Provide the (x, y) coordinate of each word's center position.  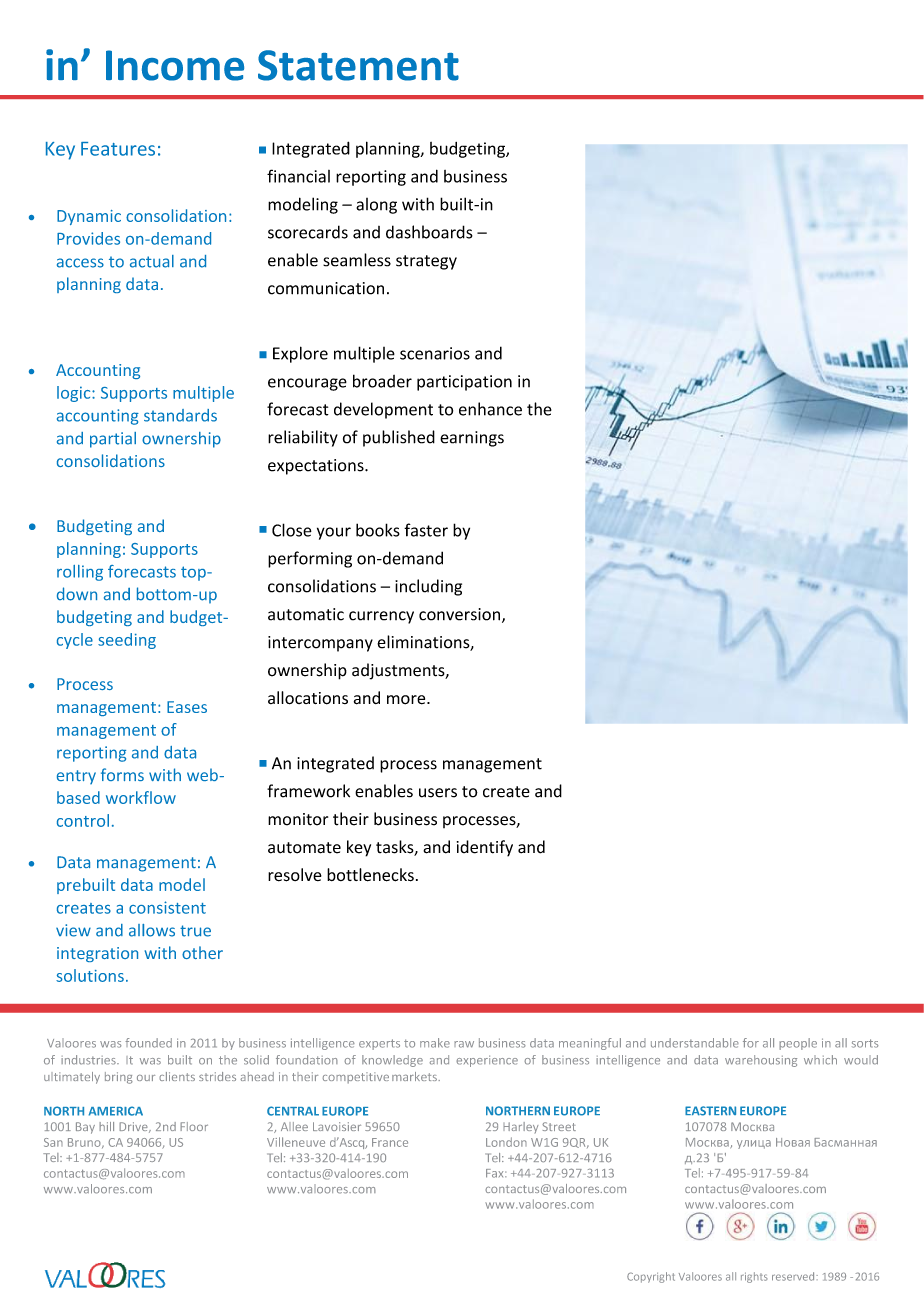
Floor (194, 1126)
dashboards (429, 232)
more (407, 700)
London (506, 1142)
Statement (358, 65)
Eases (187, 707)
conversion (459, 614)
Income (175, 65)
